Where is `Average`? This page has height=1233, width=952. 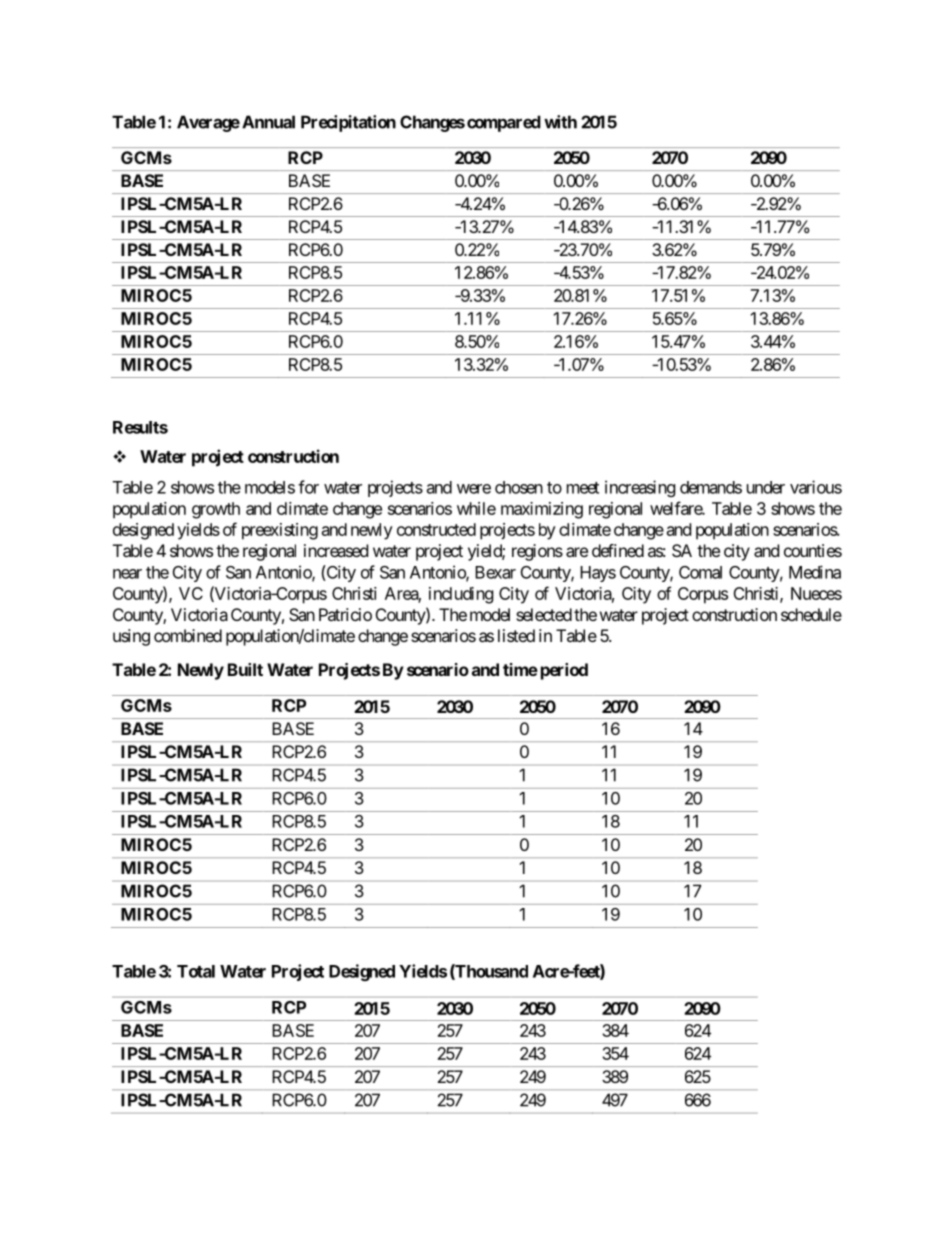
Average is located at coordinates (208, 123).
